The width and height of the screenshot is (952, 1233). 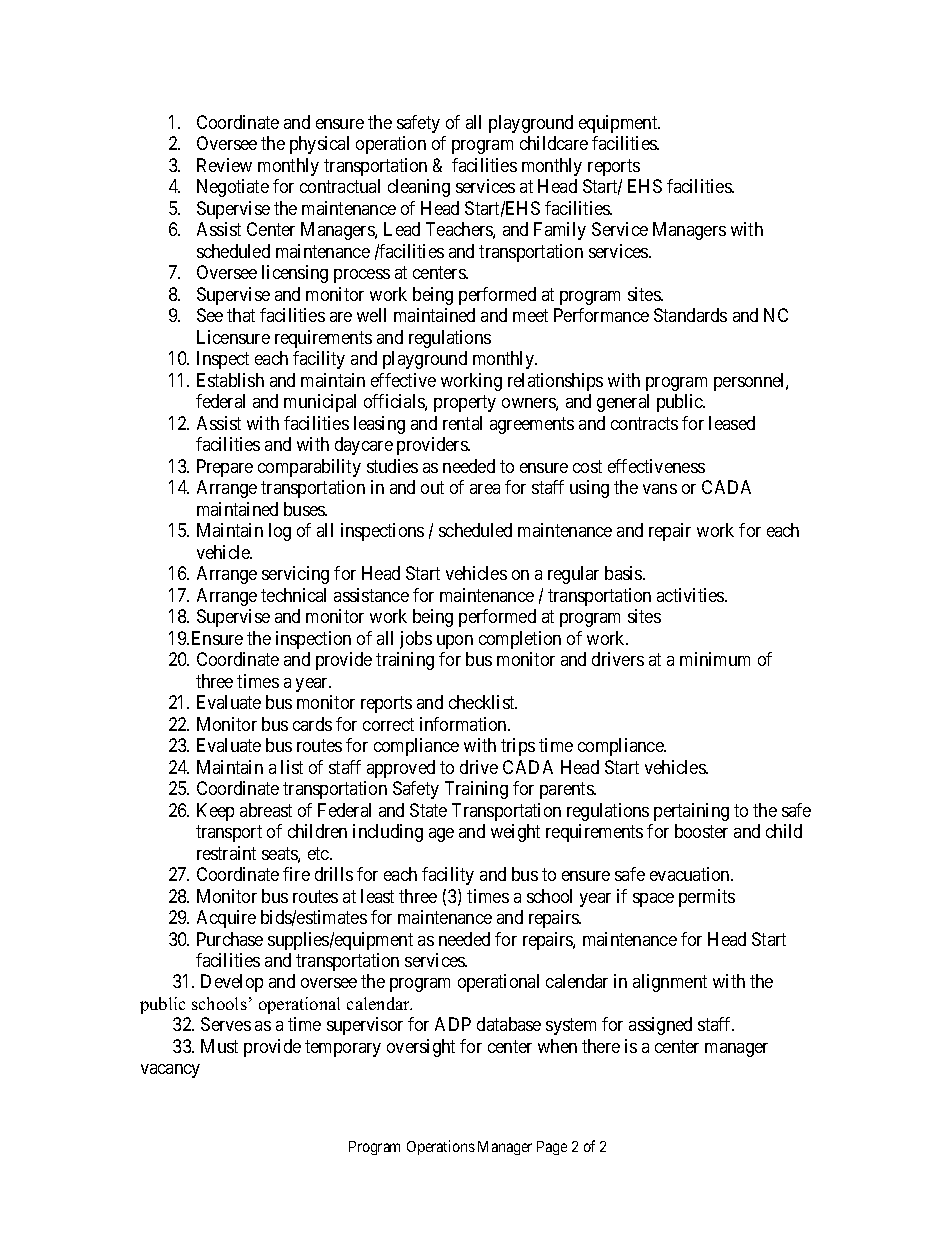 I want to click on minimum, so click(x=715, y=659).
